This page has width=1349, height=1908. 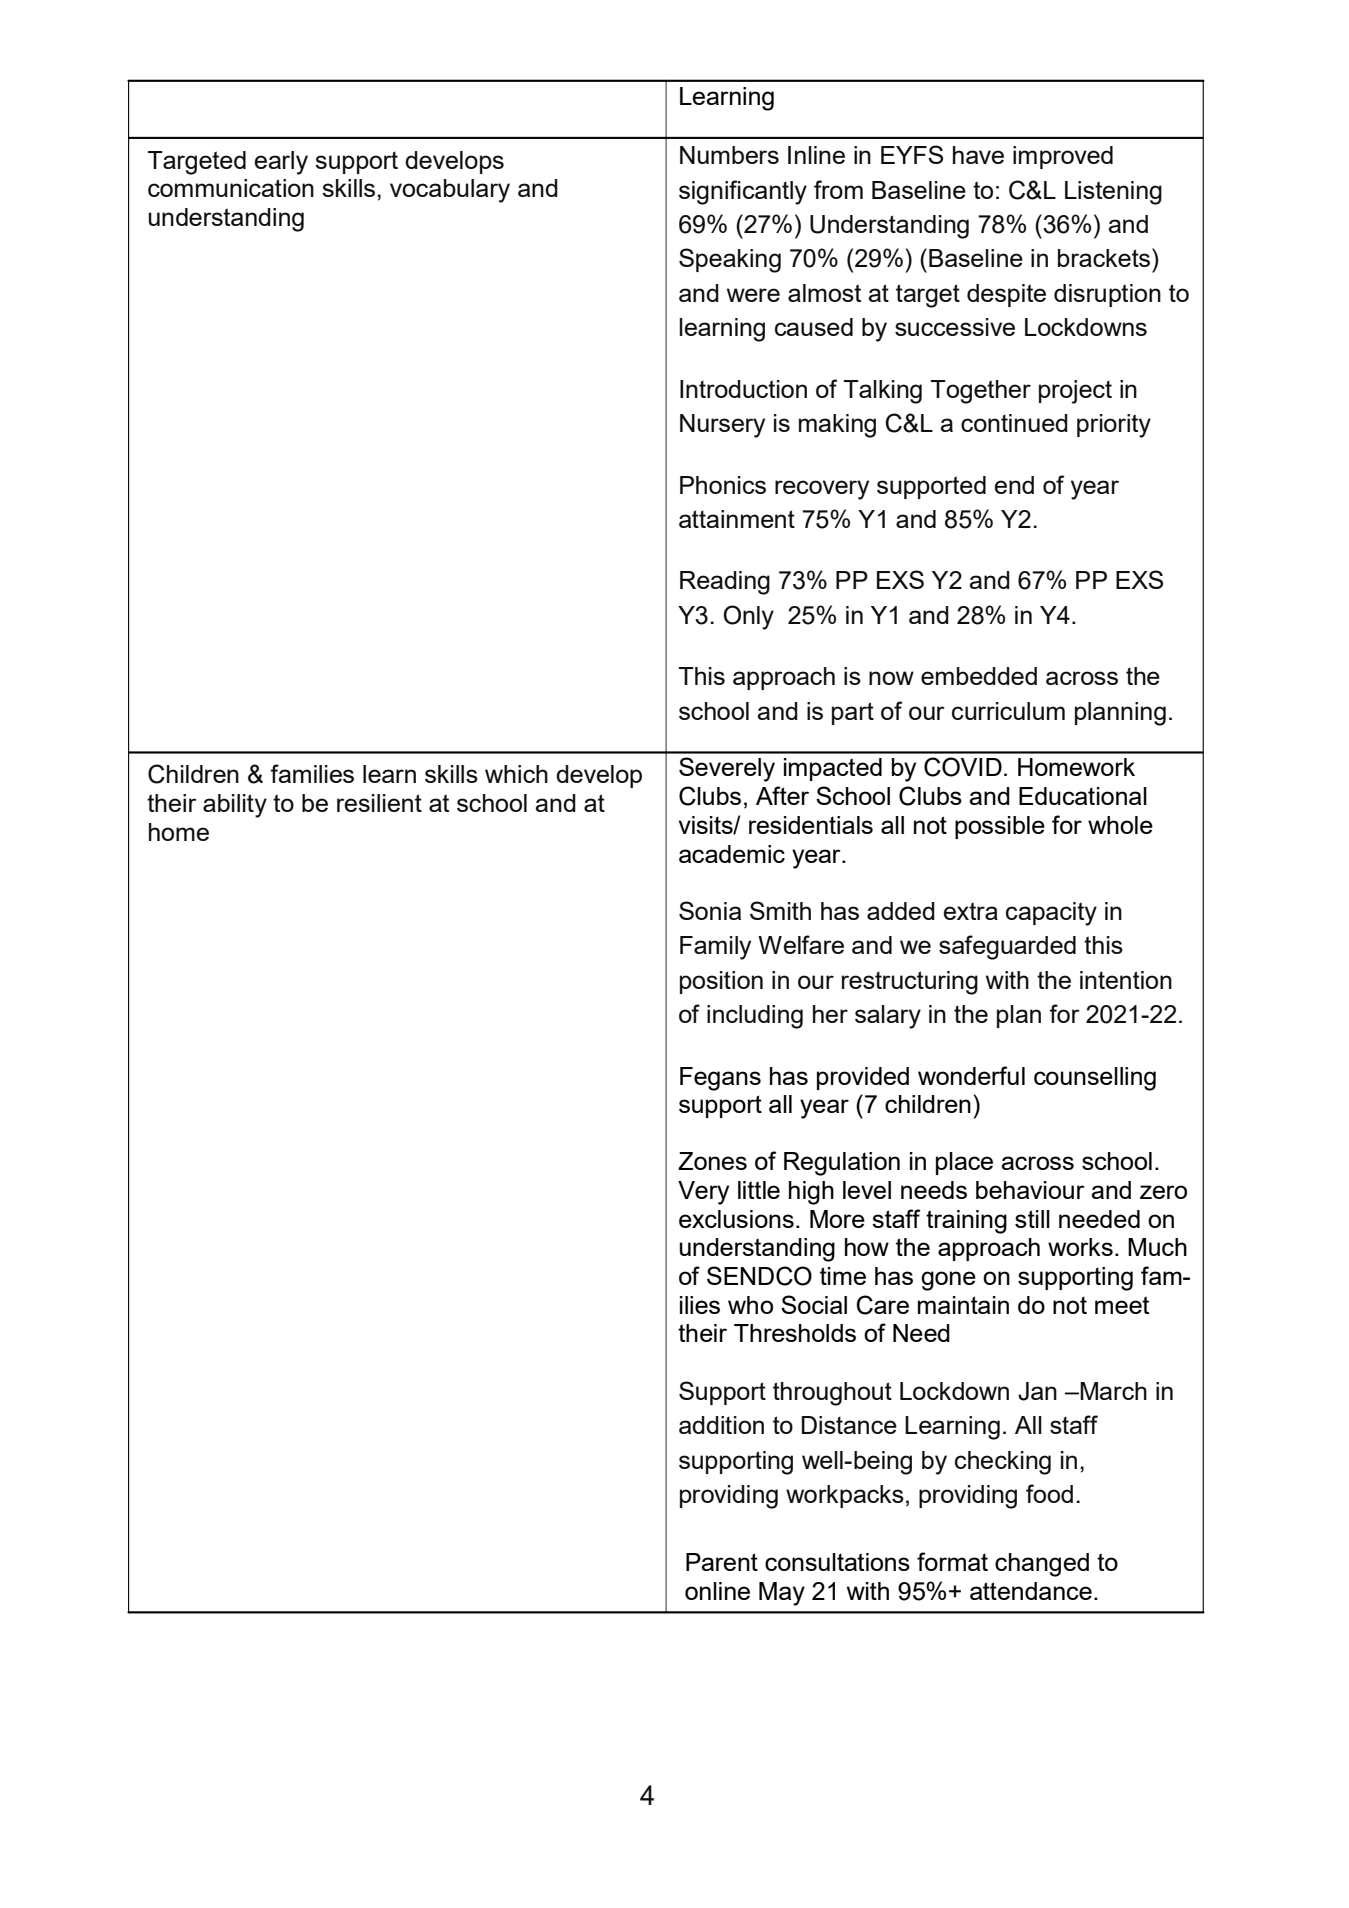 I want to click on exclusions, so click(x=736, y=1219).
